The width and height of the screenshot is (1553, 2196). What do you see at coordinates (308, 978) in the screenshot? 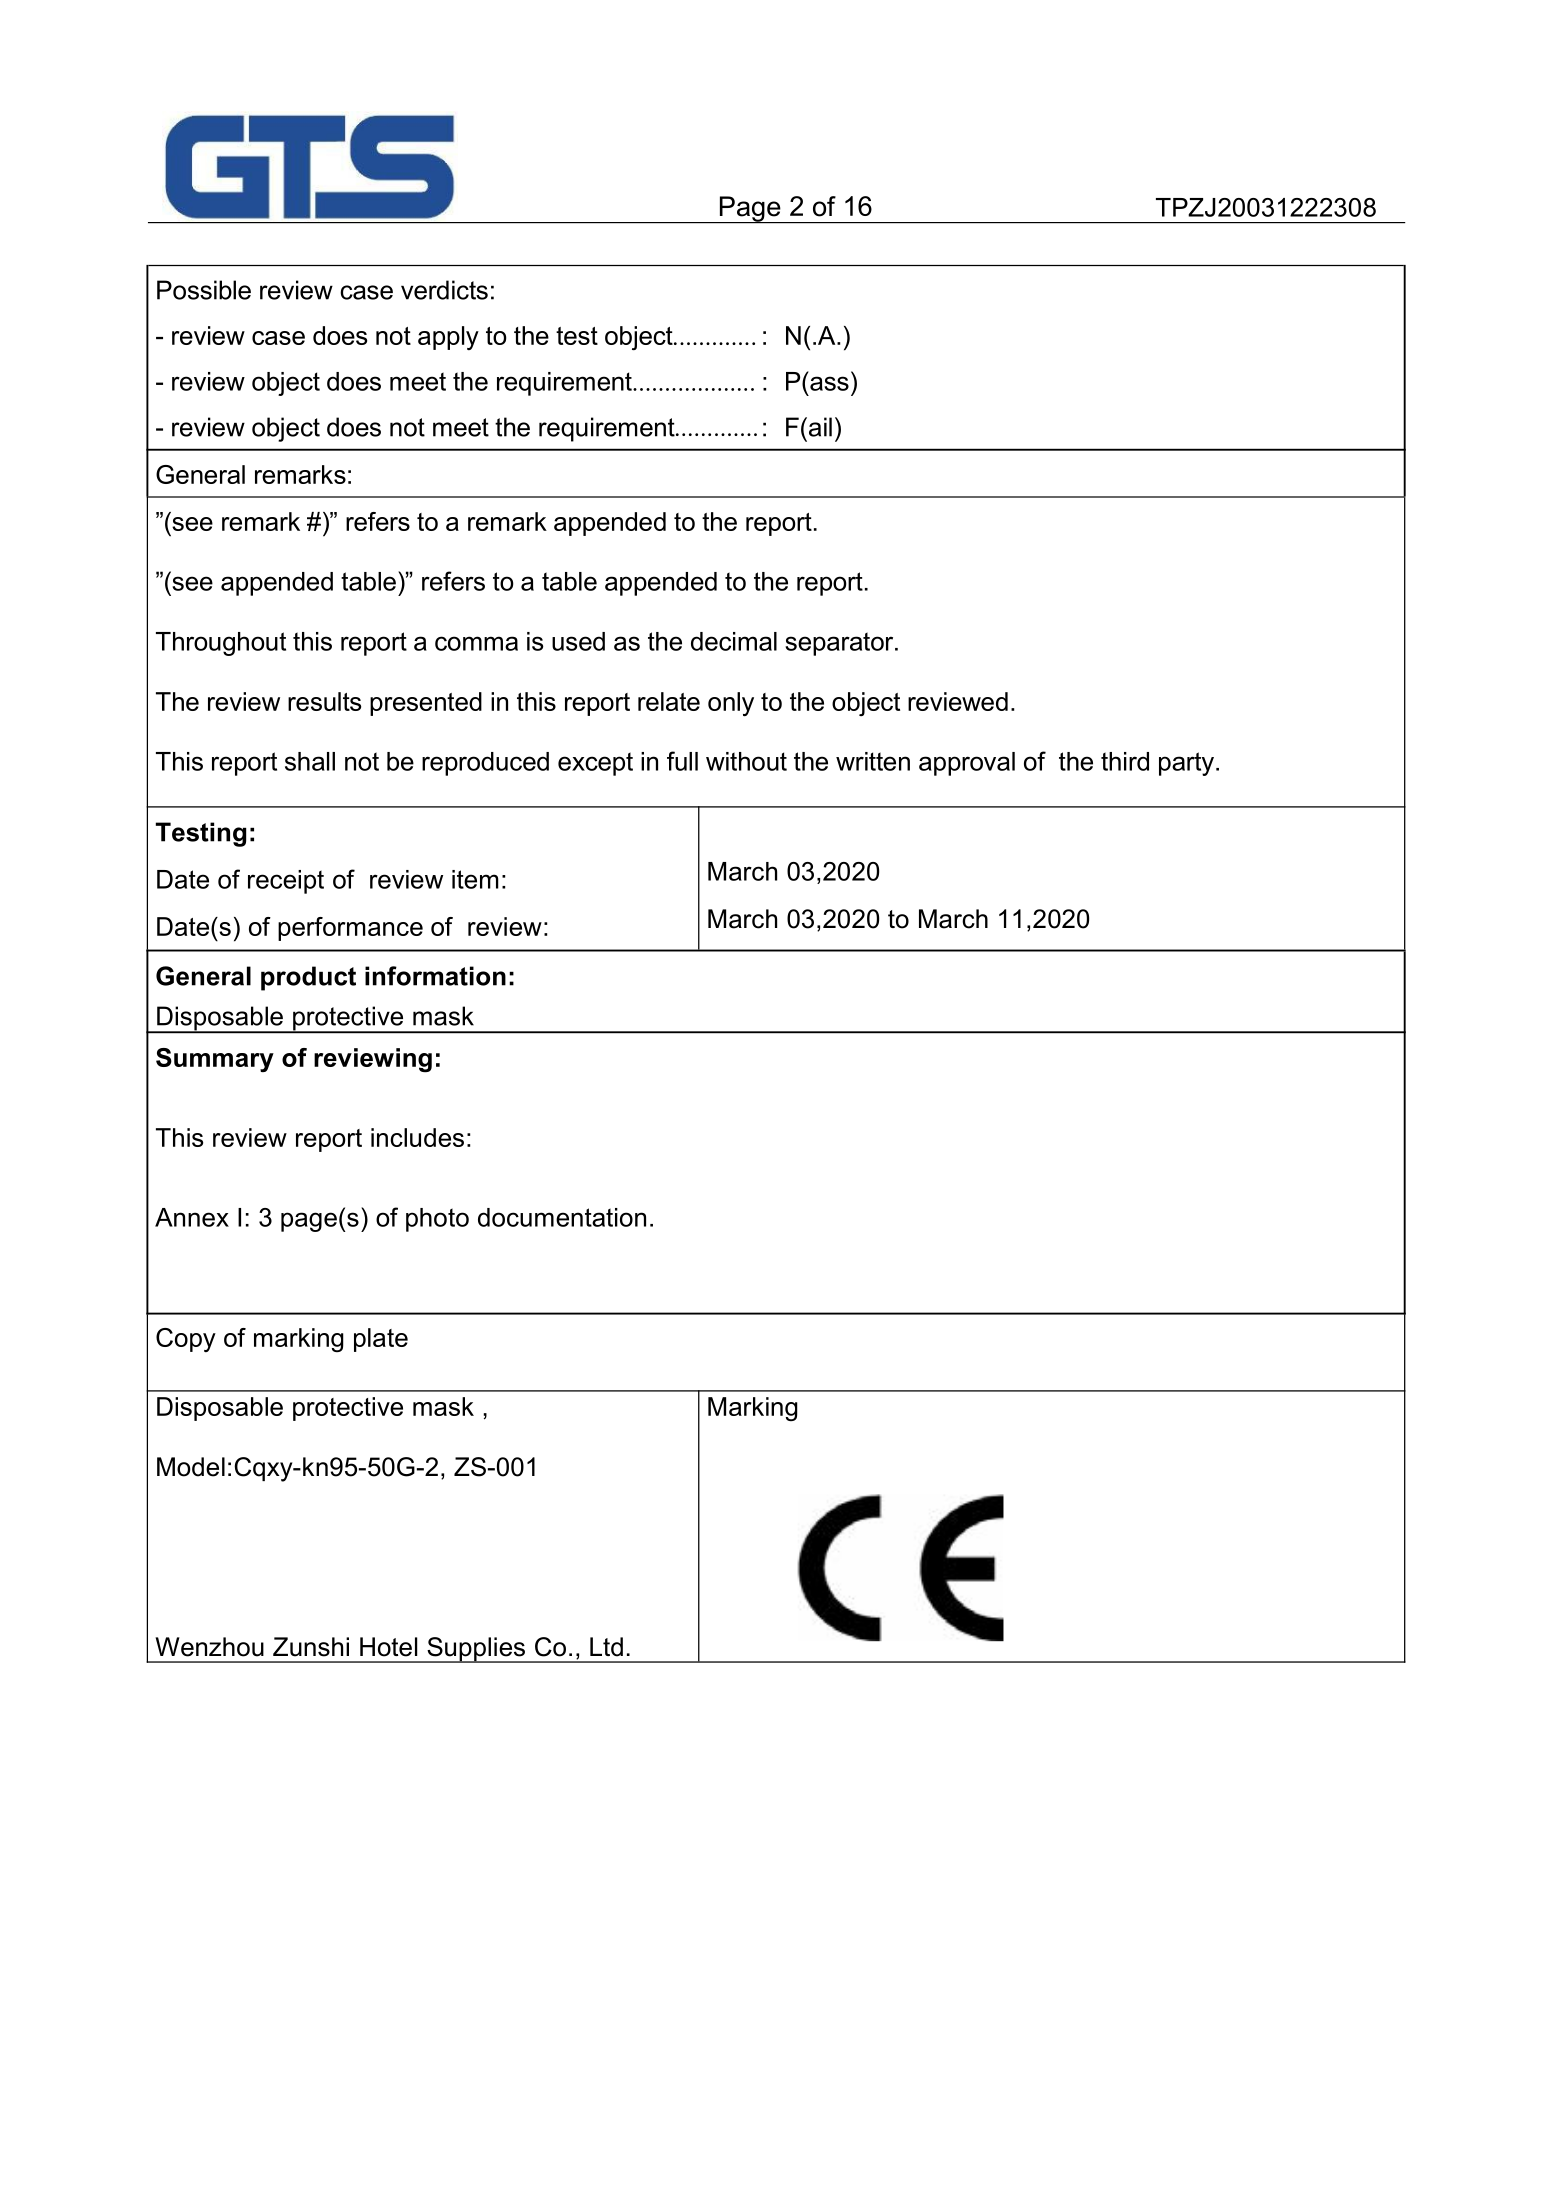
I see `product` at bounding box center [308, 978].
